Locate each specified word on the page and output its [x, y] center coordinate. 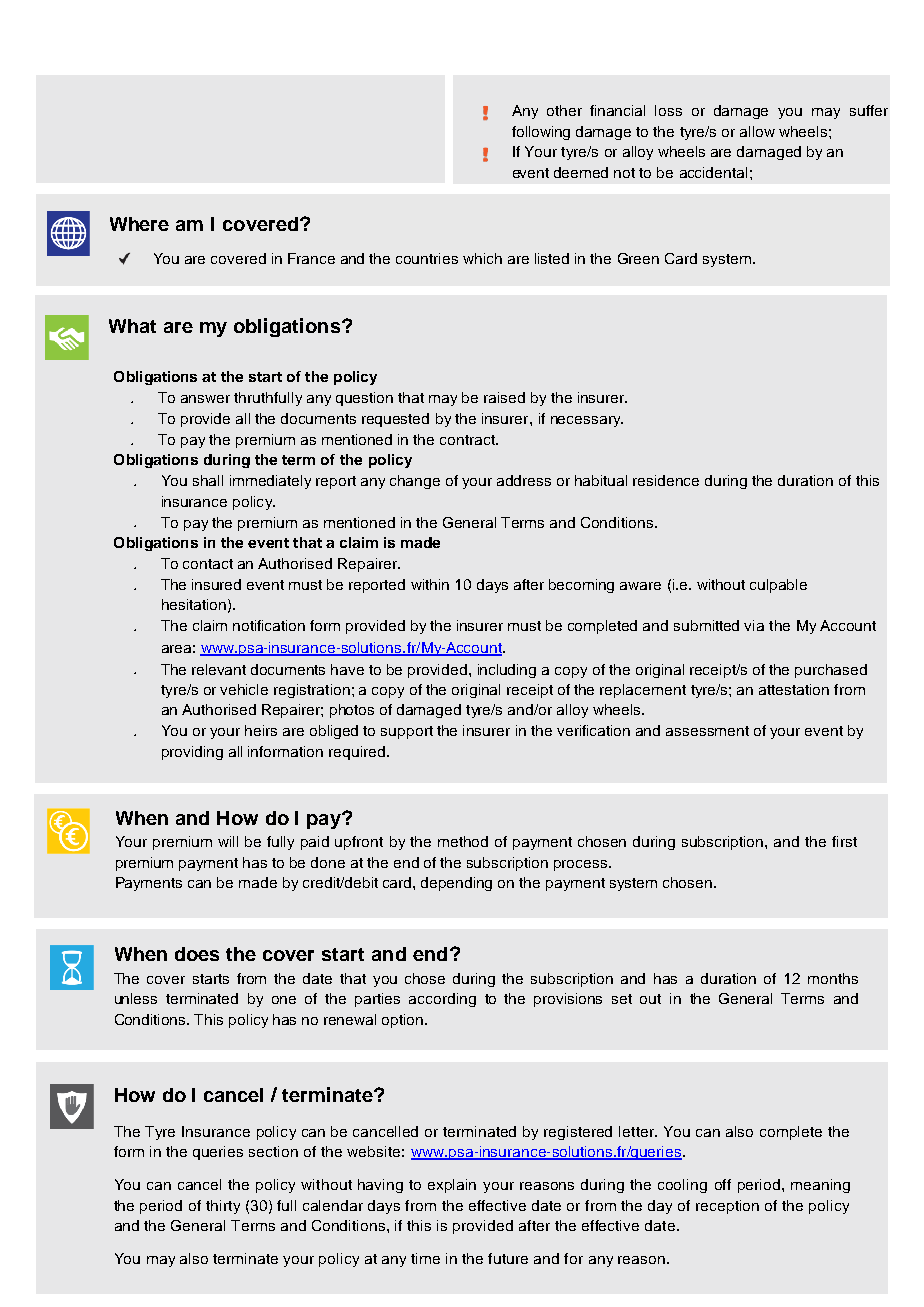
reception [727, 1207]
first [844, 841]
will [228, 841]
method [463, 841]
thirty [223, 1207]
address [524, 480]
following [541, 133]
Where [139, 224]
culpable [778, 586]
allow [757, 131]
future [508, 1258]
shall [208, 480]
